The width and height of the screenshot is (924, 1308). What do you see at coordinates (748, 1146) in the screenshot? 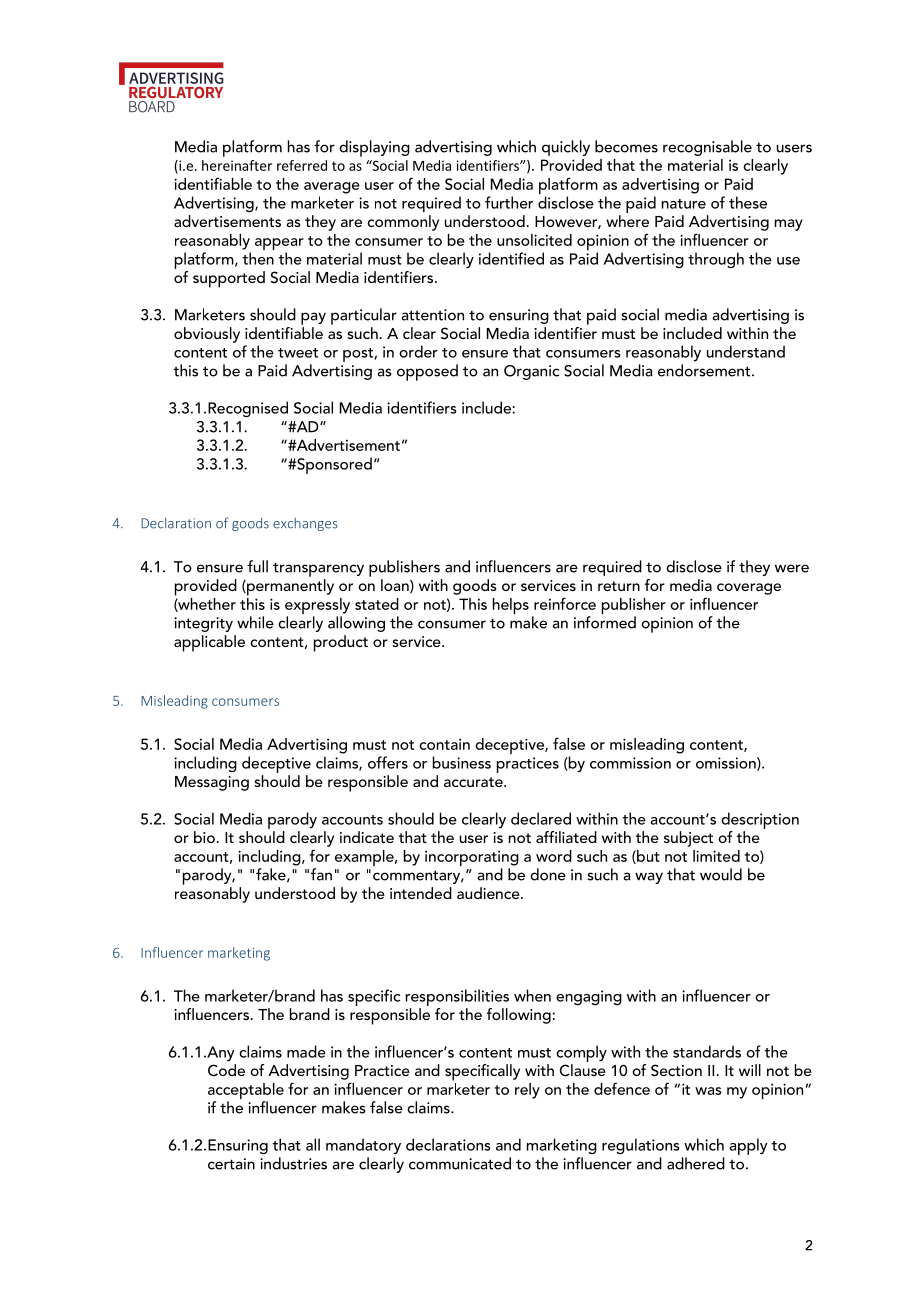
I see `apply` at bounding box center [748, 1146].
